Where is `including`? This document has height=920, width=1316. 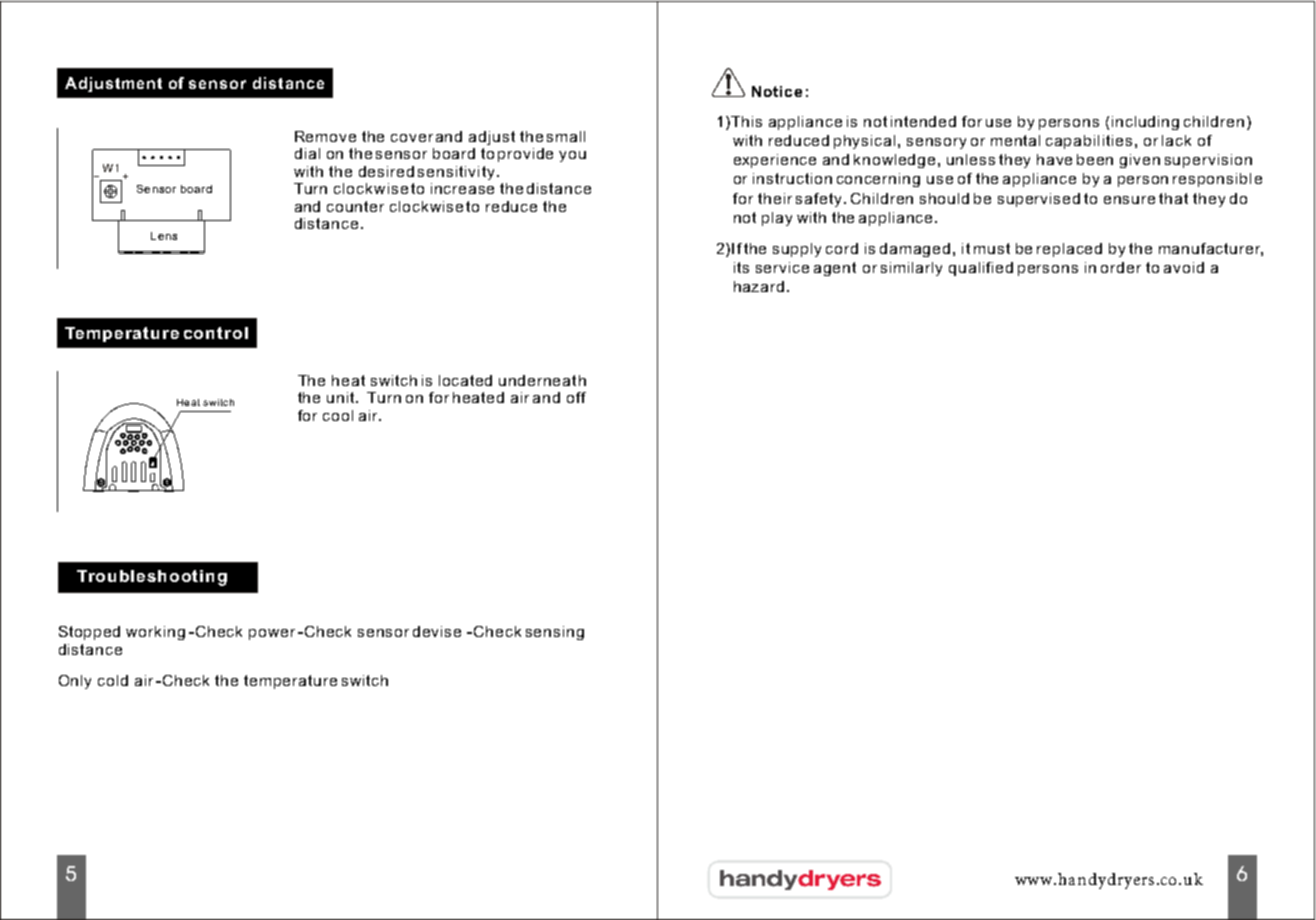 including is located at coordinates (1145, 123).
